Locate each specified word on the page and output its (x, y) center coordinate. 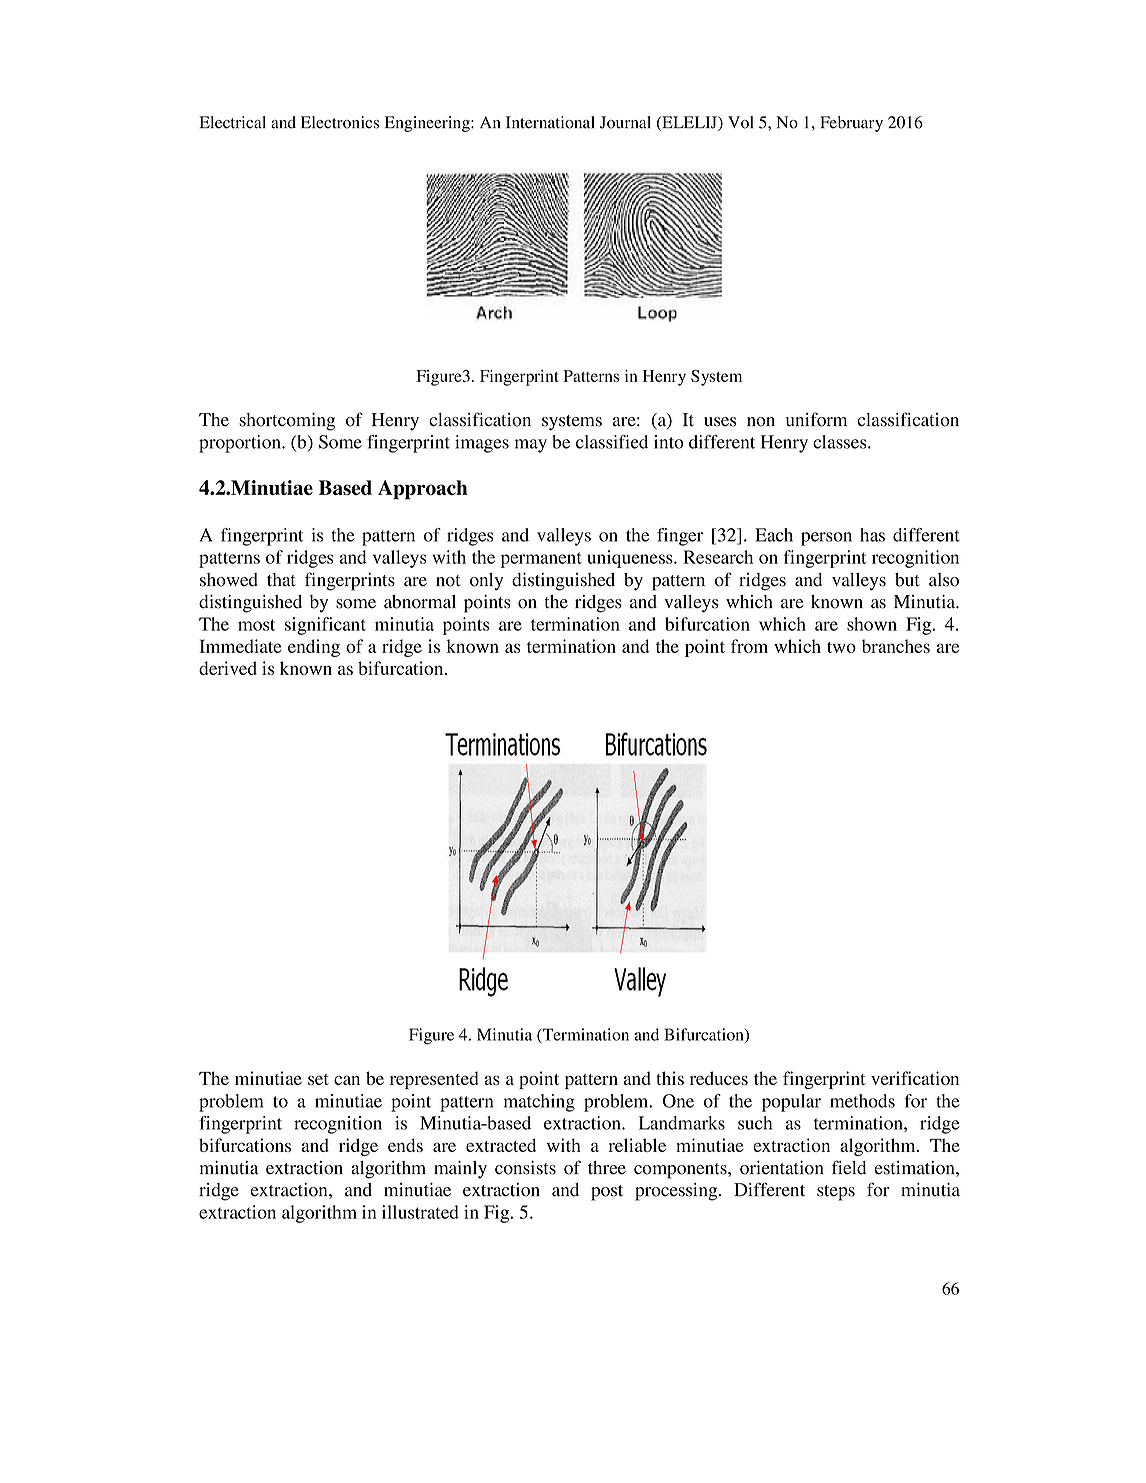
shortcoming (287, 421)
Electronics (340, 122)
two (841, 647)
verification (915, 1078)
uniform (816, 419)
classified (612, 442)
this (670, 1078)
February (851, 124)
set (318, 1079)
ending (314, 648)
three (607, 1168)
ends (405, 1145)
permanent (541, 560)
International (550, 122)
